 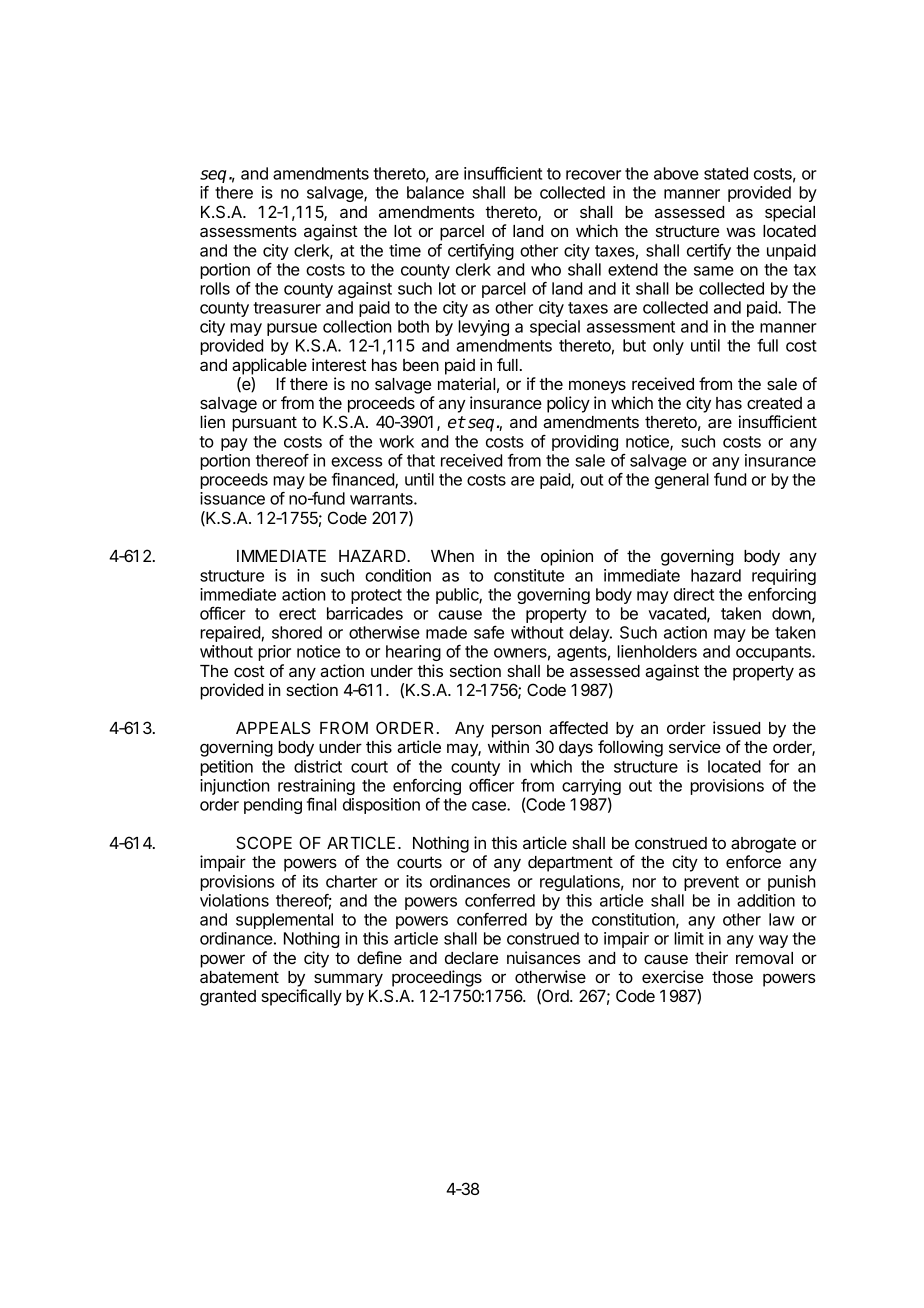 I want to click on time, so click(x=405, y=250).
